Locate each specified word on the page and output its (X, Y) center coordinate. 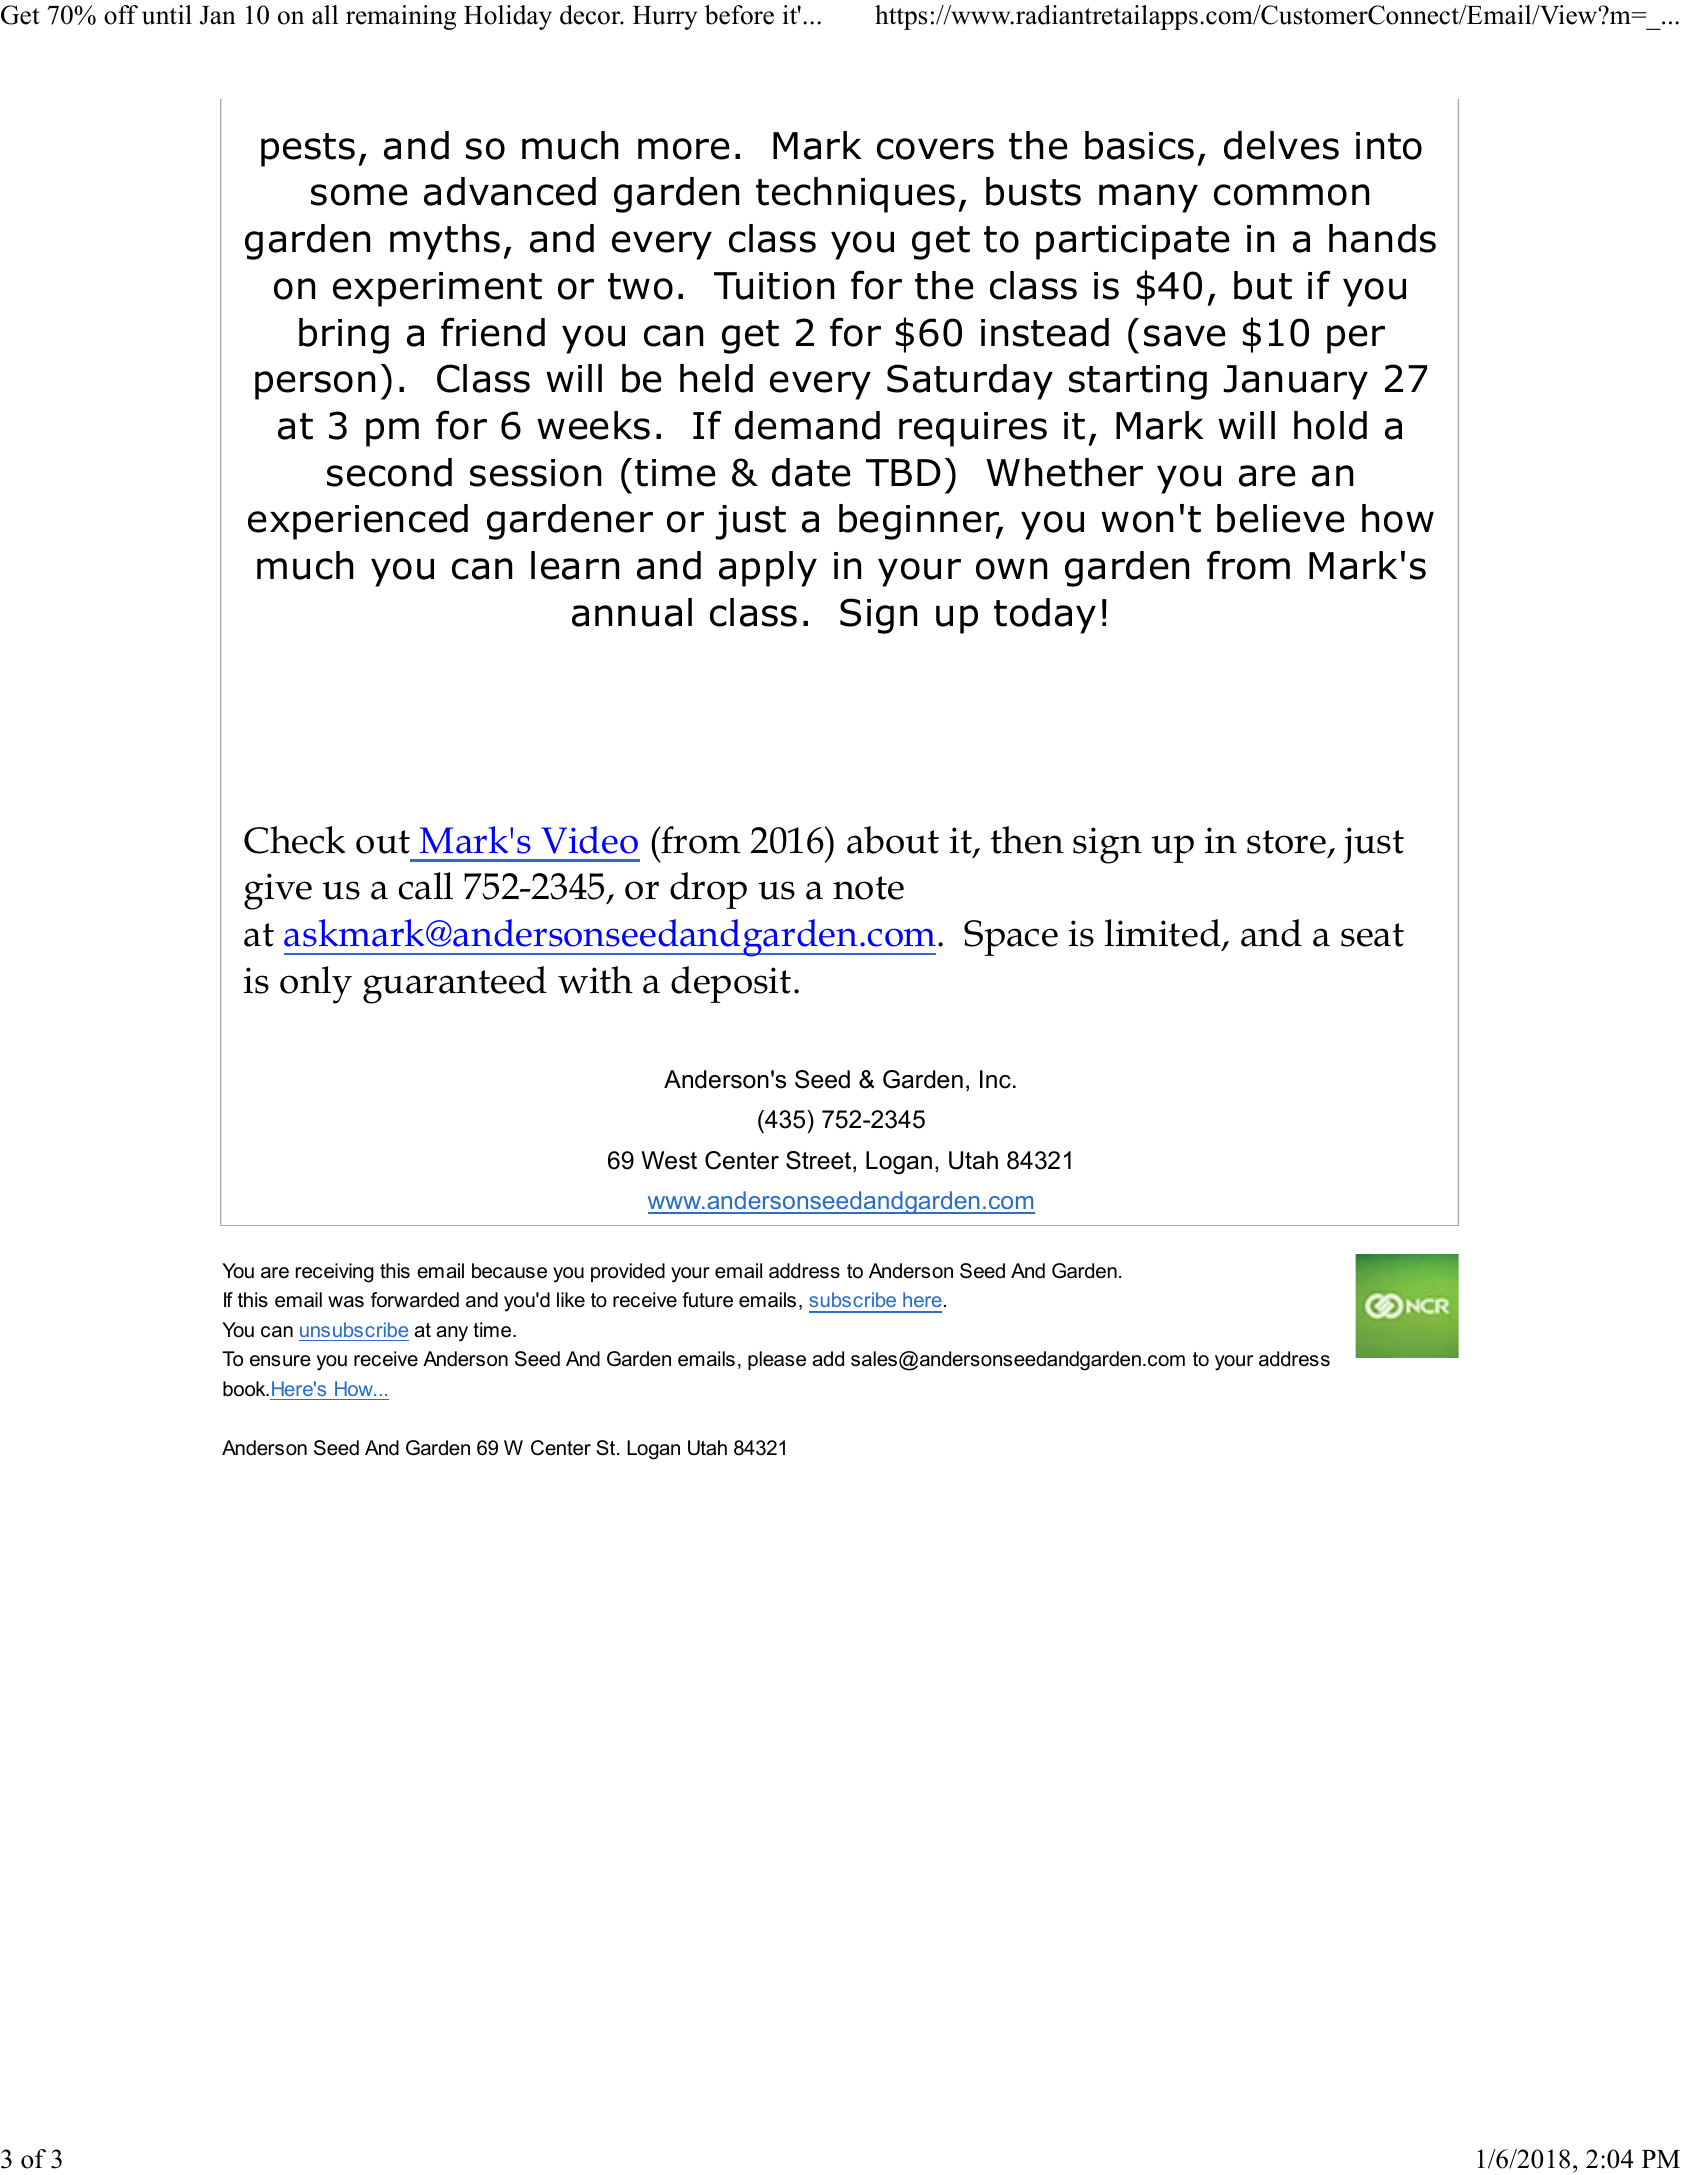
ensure (280, 1361)
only (316, 985)
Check (294, 840)
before (739, 15)
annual (632, 612)
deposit (731, 984)
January (1295, 382)
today (1045, 616)
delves (1281, 145)
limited (1164, 934)
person (315, 385)
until (167, 15)
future (707, 1300)
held (716, 378)
